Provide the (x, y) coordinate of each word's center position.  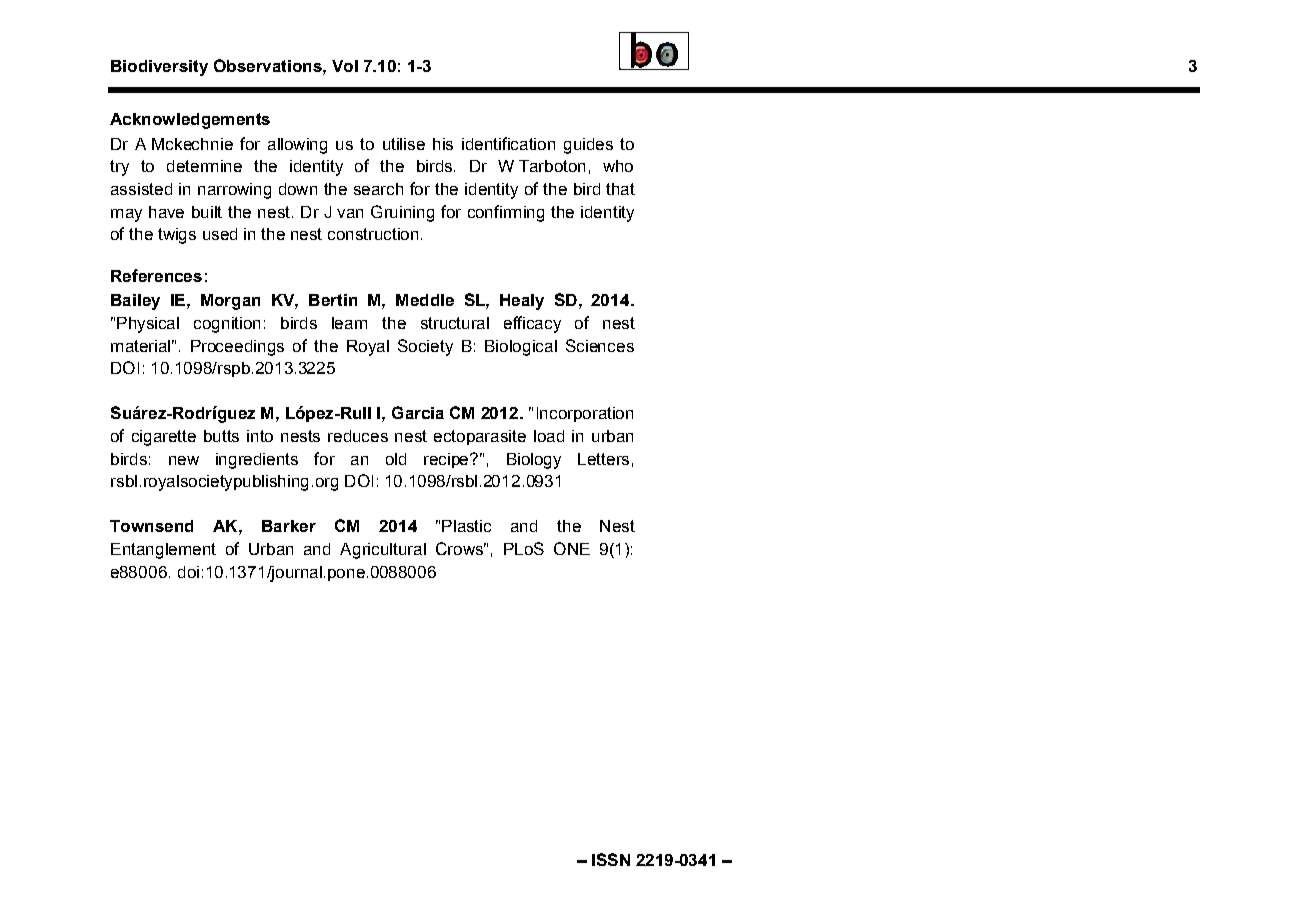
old (396, 459)
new (184, 460)
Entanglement (163, 551)
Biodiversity (159, 68)
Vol (345, 66)
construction (373, 234)
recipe (448, 460)
